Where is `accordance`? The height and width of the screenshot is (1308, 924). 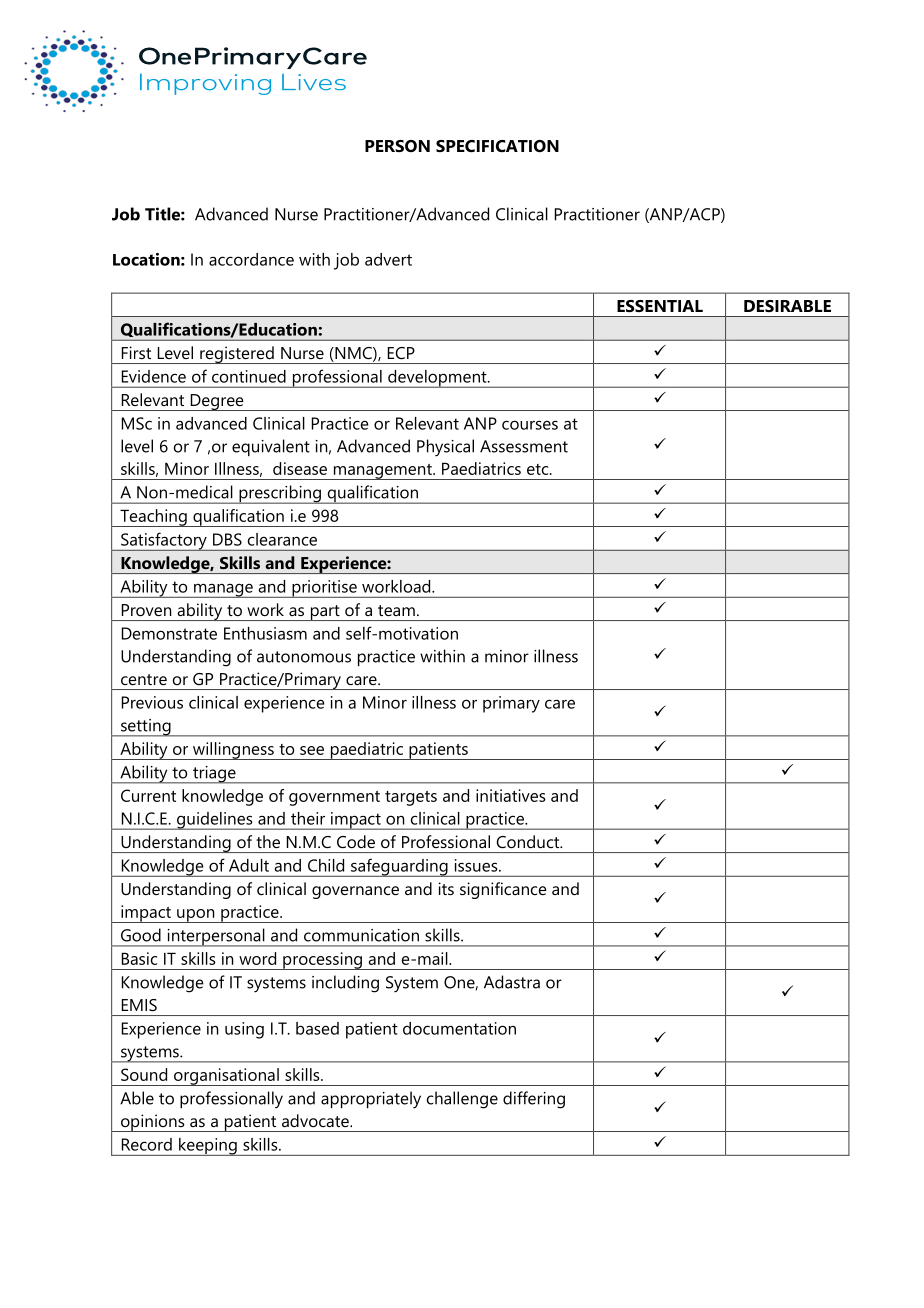 accordance is located at coordinates (251, 259).
